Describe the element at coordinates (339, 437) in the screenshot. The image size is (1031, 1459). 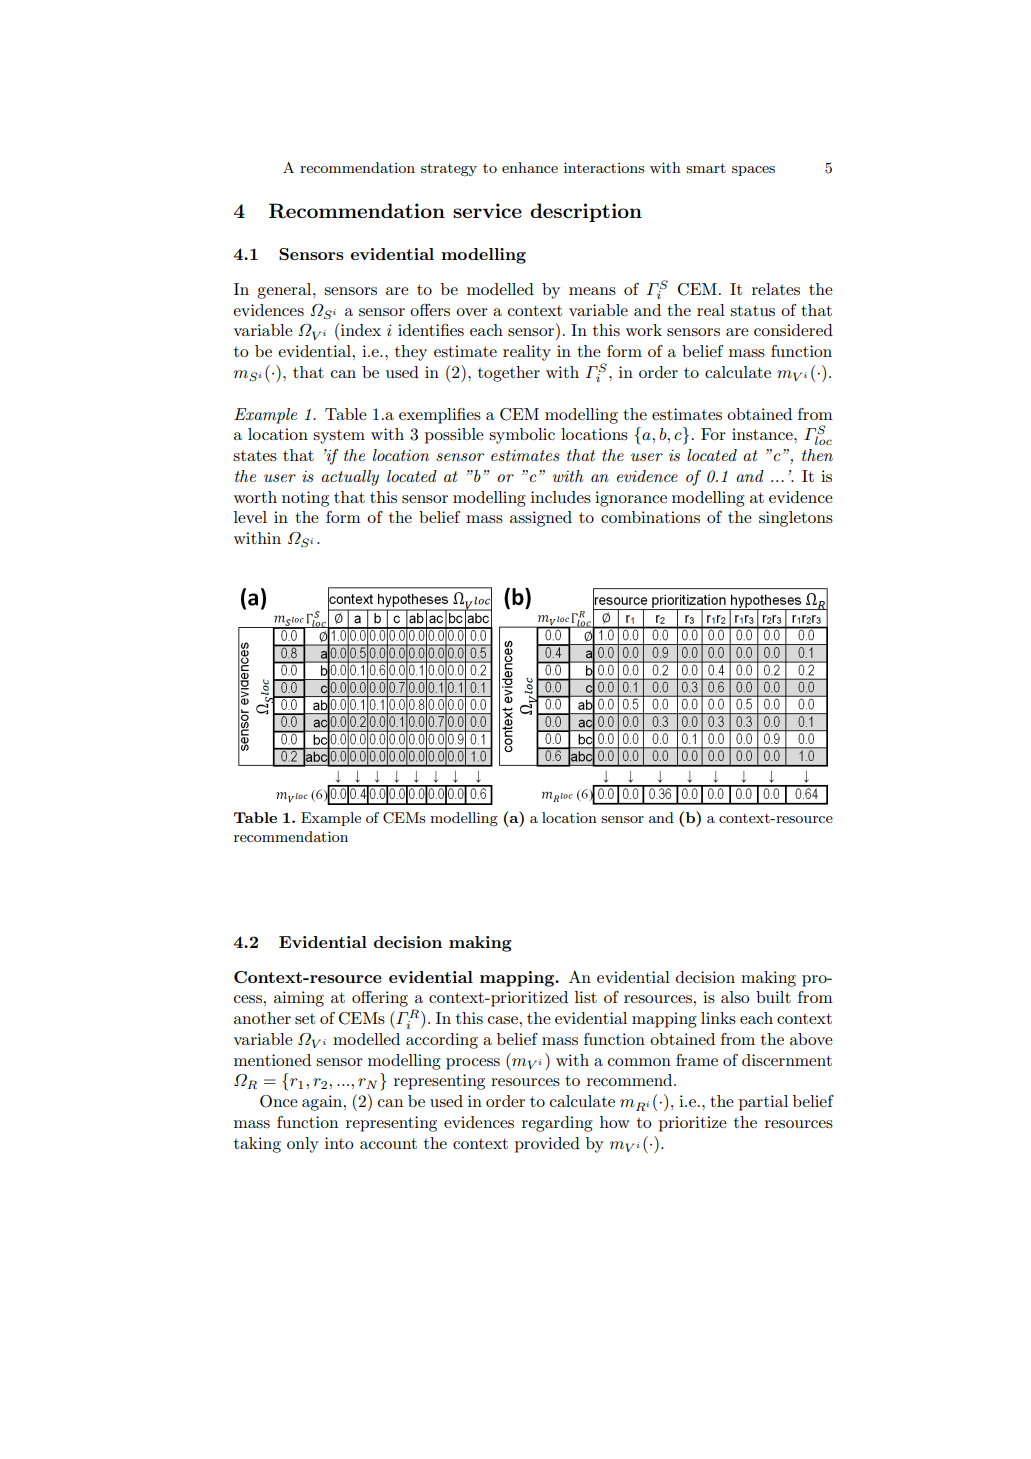
I see `system` at that location.
